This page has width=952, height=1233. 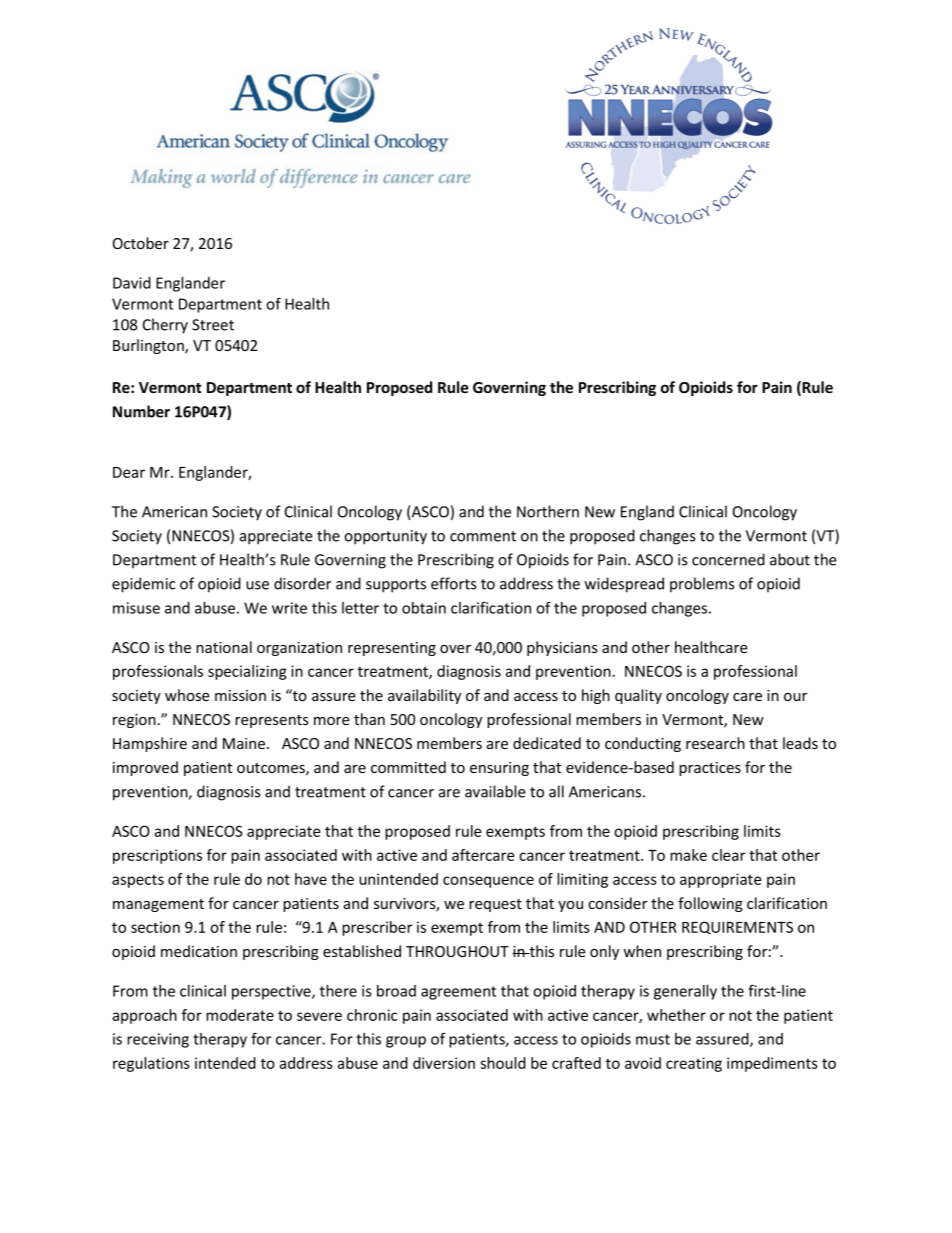 What do you see at coordinates (444, 1063) in the page?
I see `diversion` at bounding box center [444, 1063].
